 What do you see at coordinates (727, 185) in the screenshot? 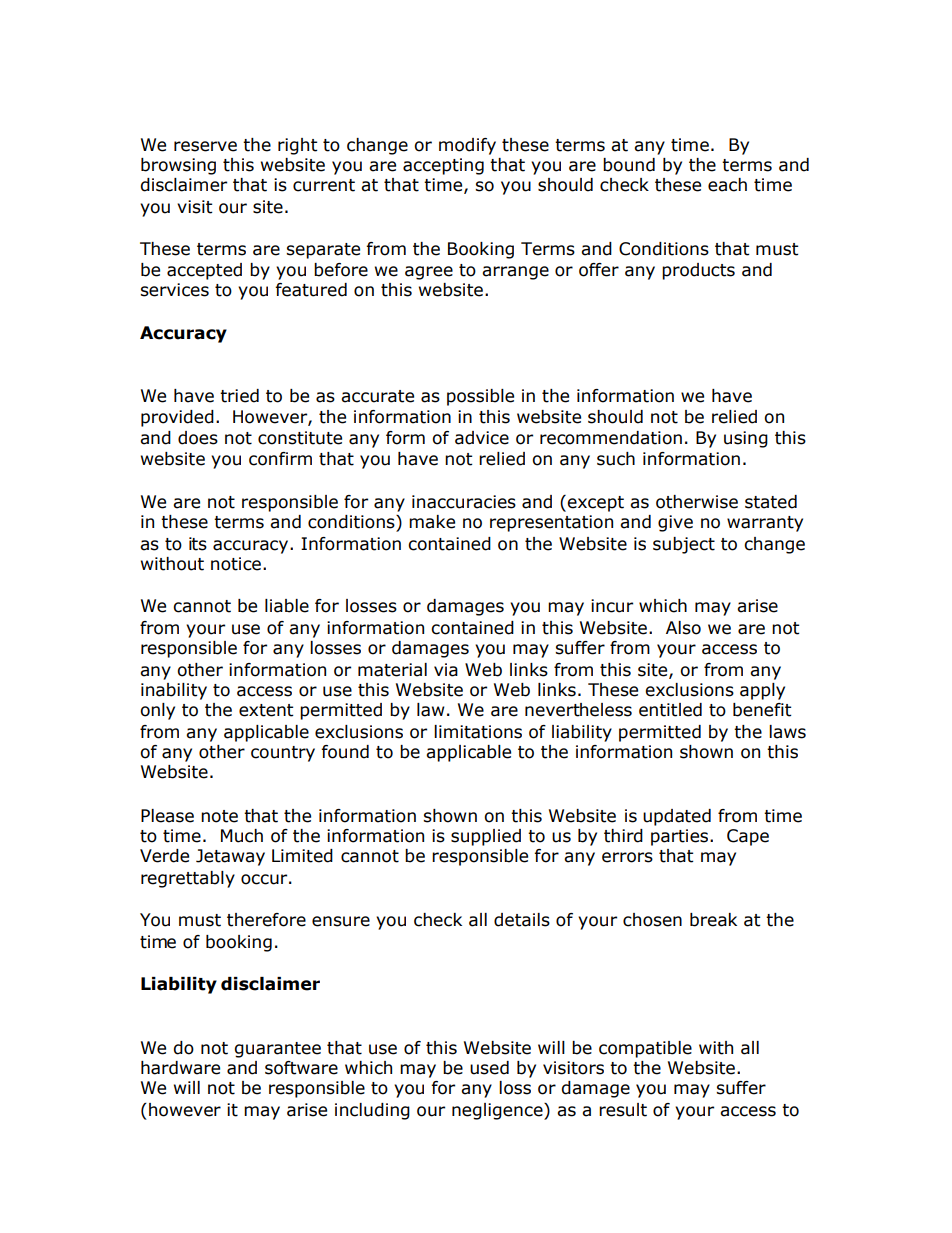
I see `each` at bounding box center [727, 185].
